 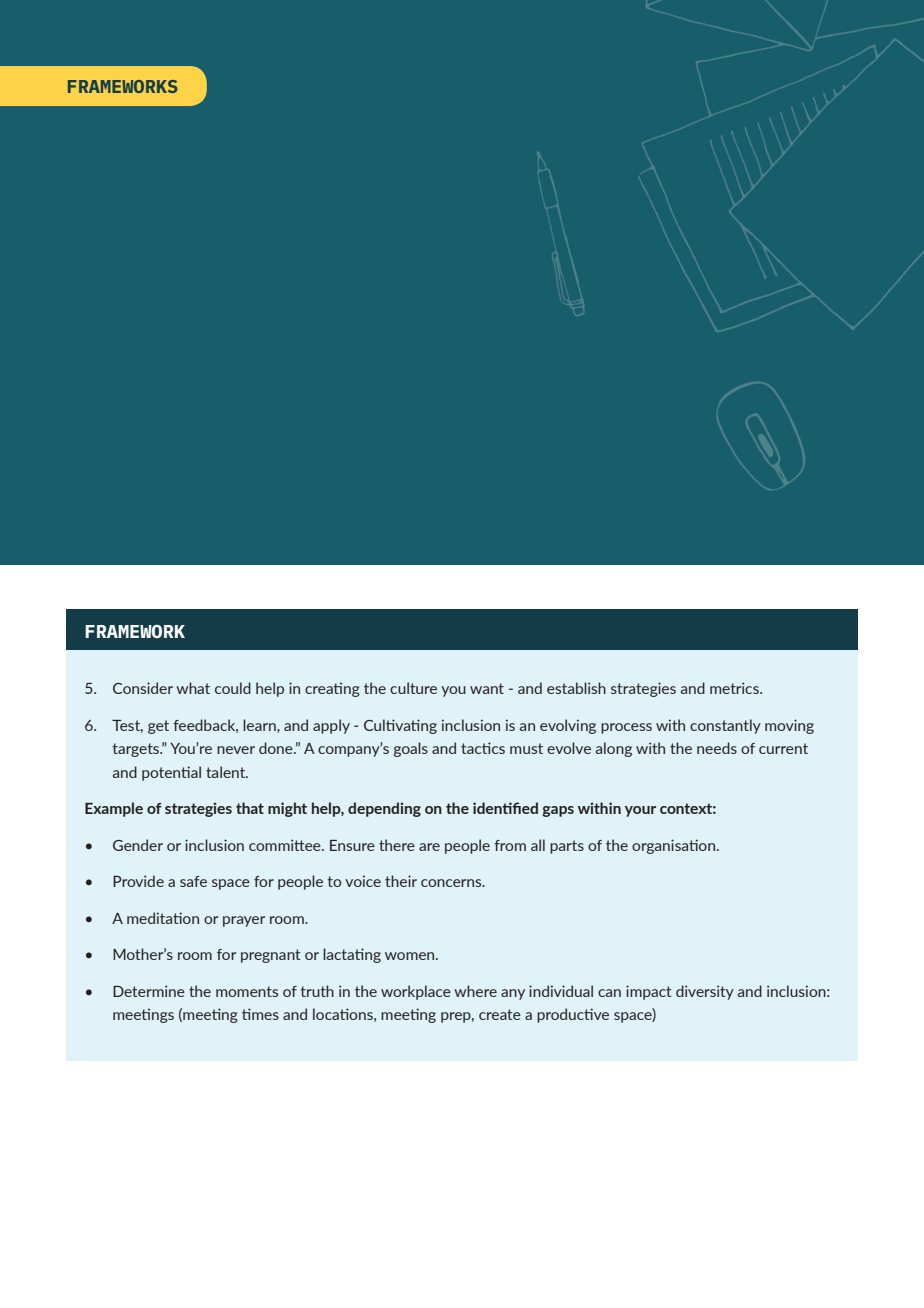 What do you see at coordinates (171, 773) in the document?
I see `potential` at bounding box center [171, 773].
